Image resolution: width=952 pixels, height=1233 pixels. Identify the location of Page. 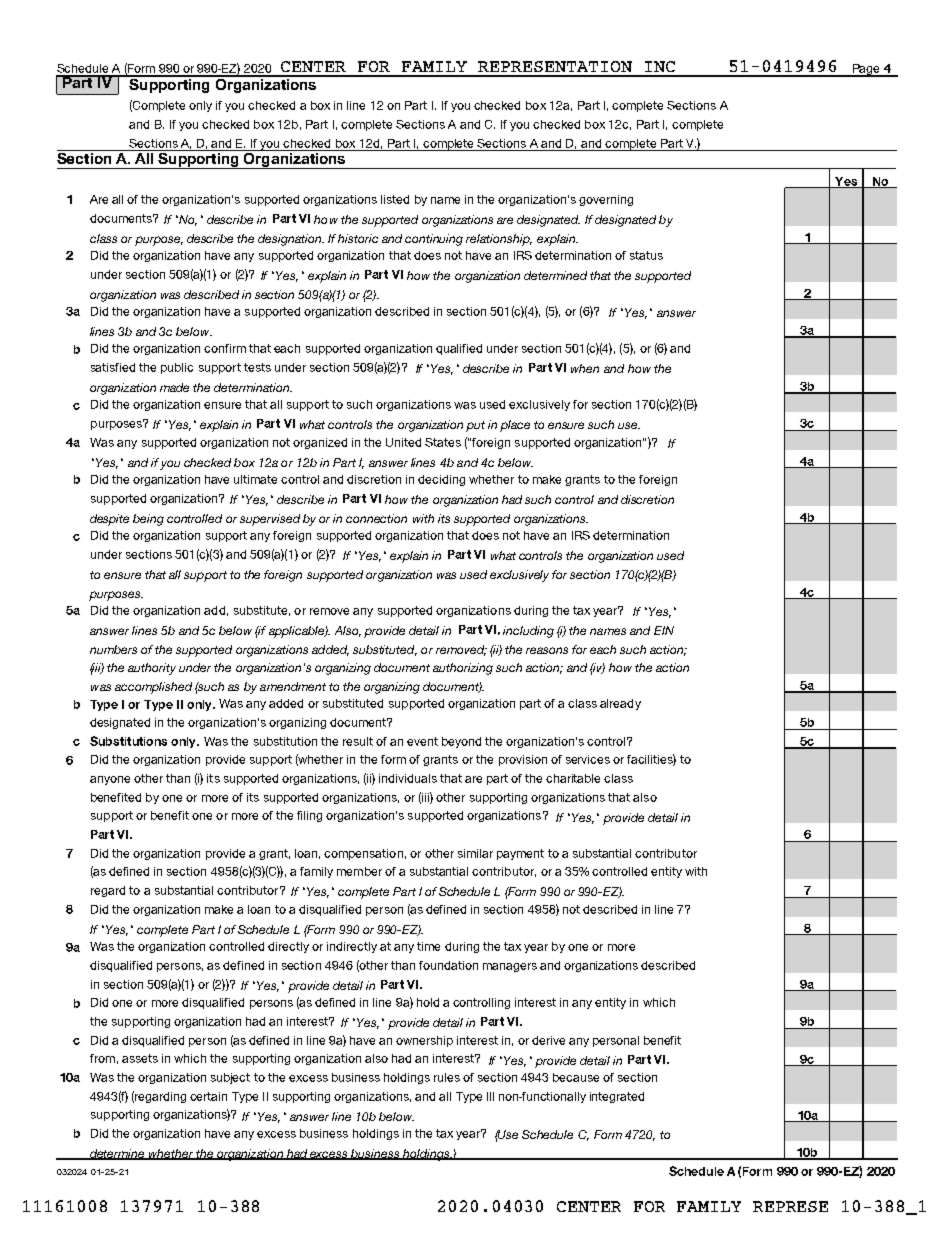
(866, 70).
